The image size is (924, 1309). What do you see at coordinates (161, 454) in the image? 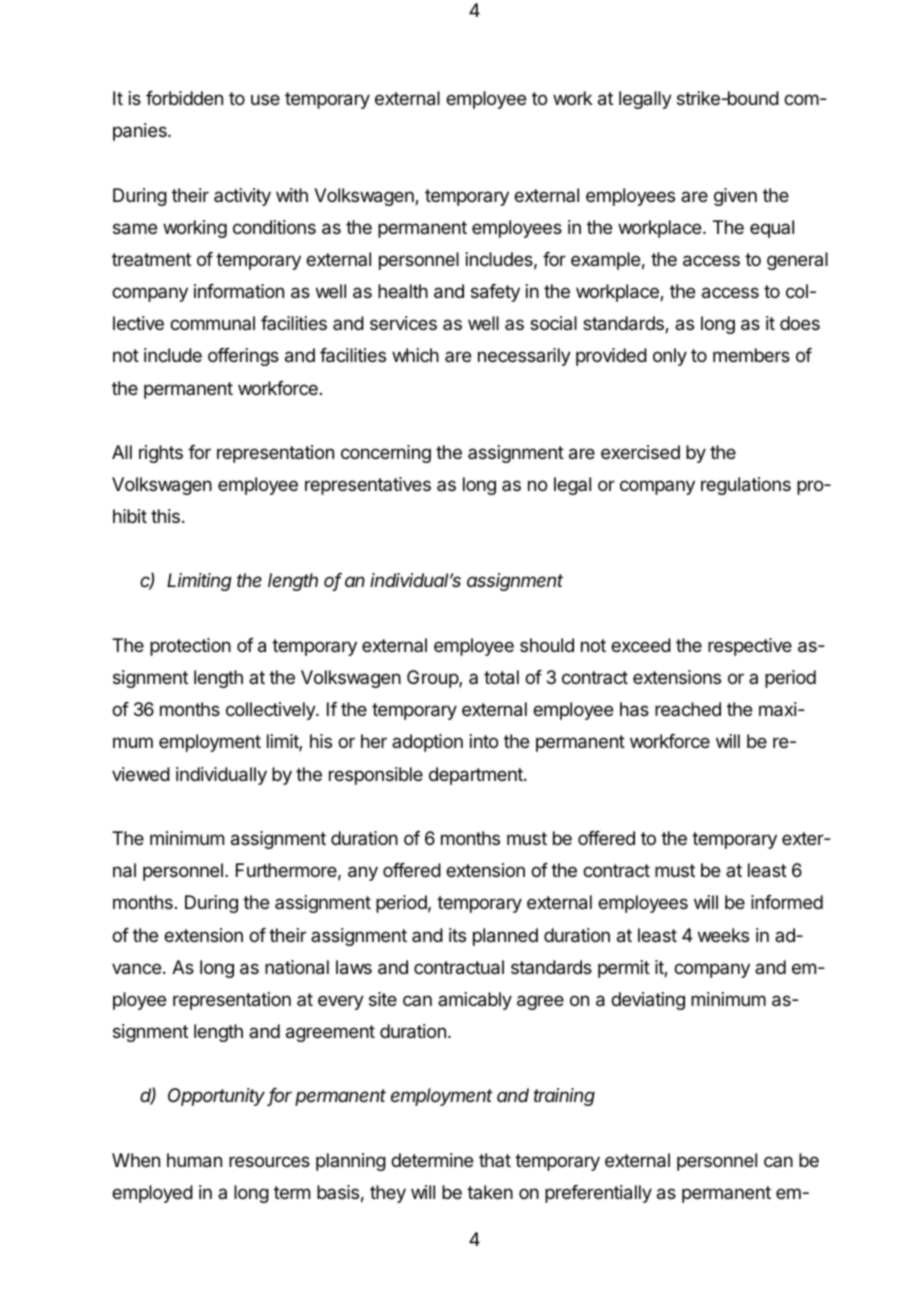
I see `rights` at bounding box center [161, 454].
